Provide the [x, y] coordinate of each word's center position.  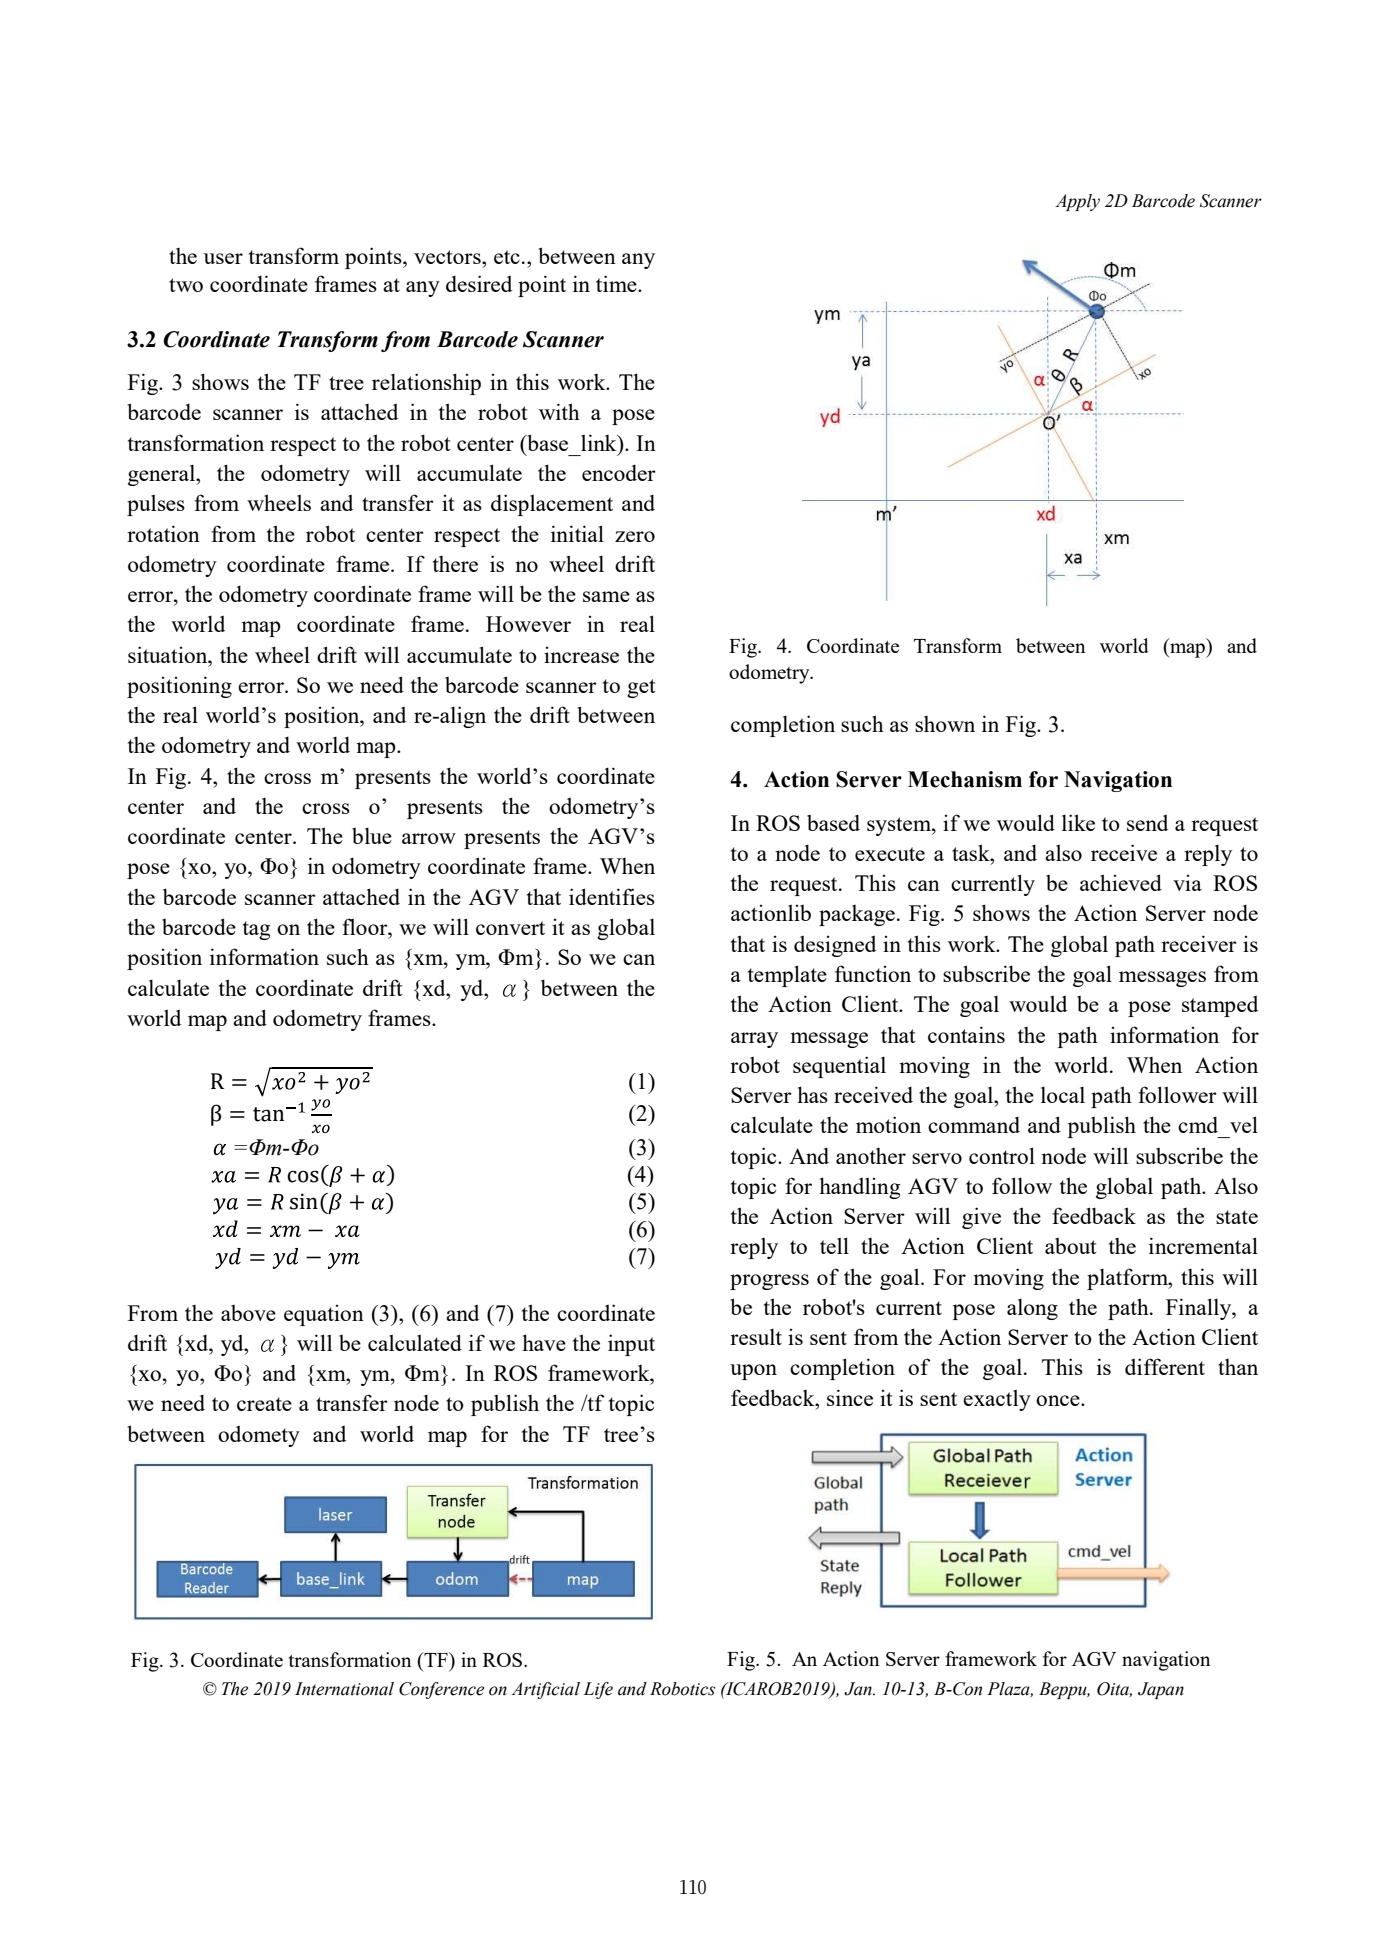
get [641, 688]
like [1078, 822]
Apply [1077, 202]
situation [169, 654]
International [344, 1689]
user [223, 258]
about [1071, 1246]
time [617, 283]
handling [859, 1188]
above [248, 1313]
